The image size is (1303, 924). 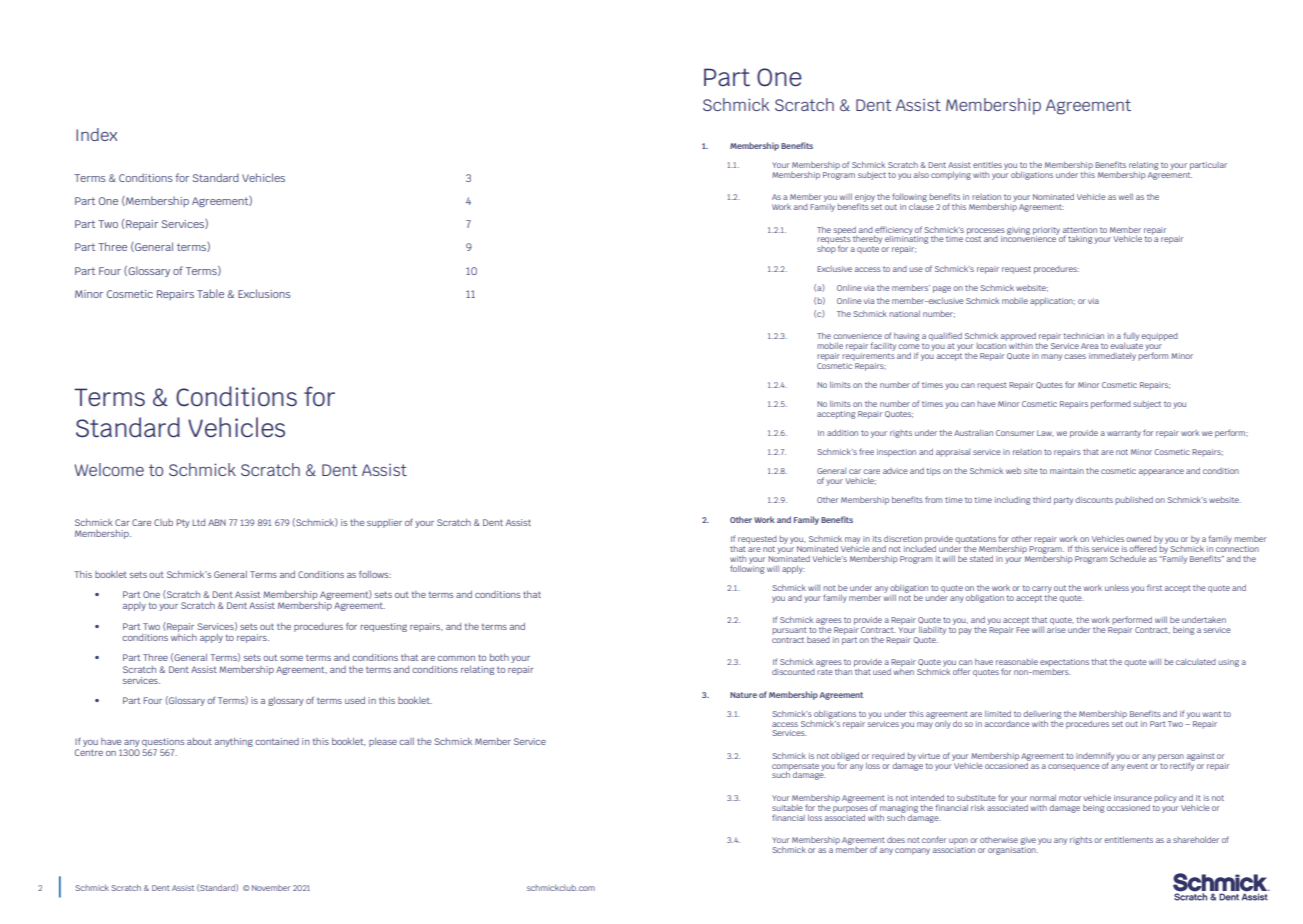 What do you see at coordinates (842, 432) in the screenshot?
I see `addition` at bounding box center [842, 432].
